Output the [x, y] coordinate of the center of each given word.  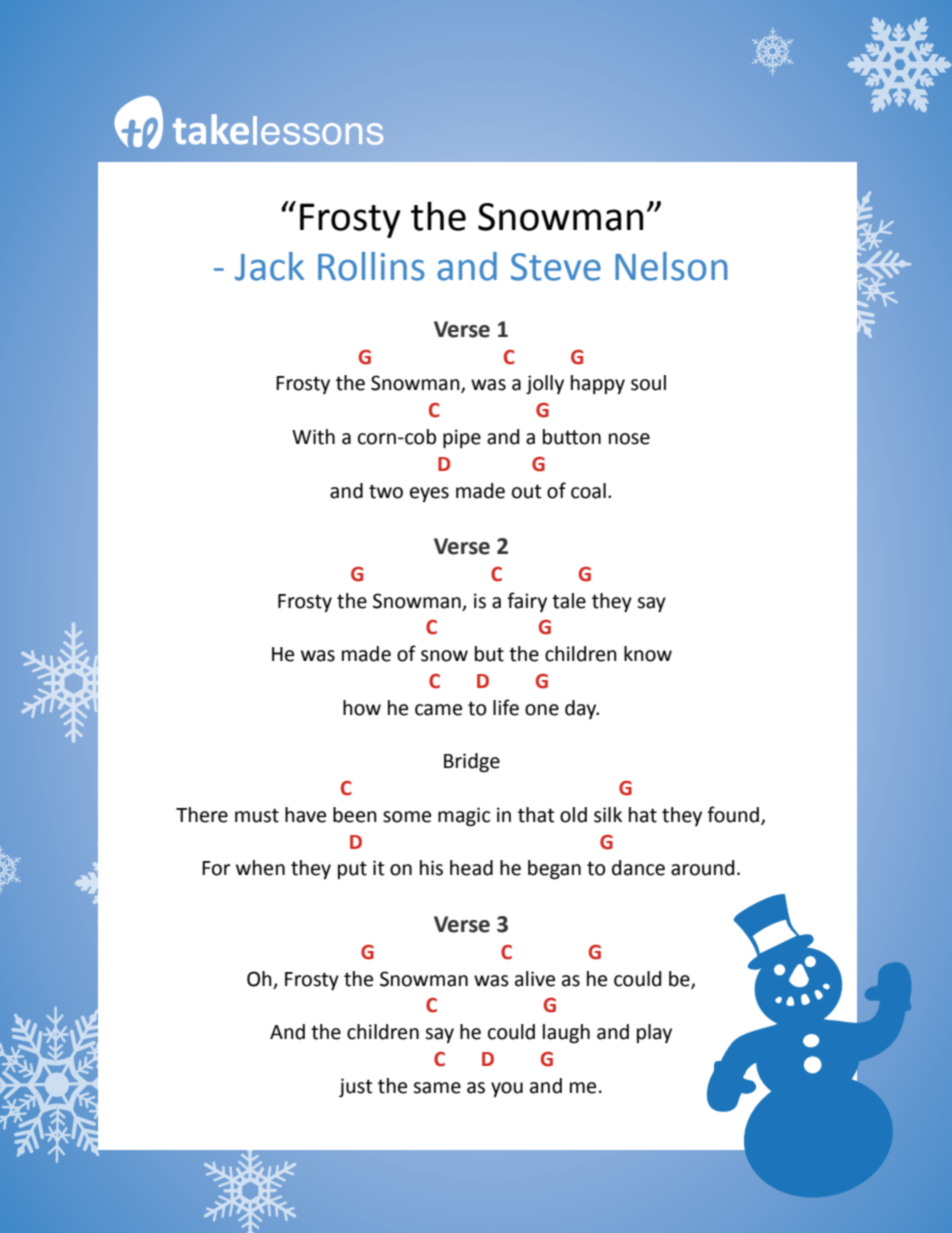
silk [608, 815]
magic [464, 817]
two [386, 492]
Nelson [671, 266]
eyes [429, 494]
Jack [269, 266]
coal [588, 491]
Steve [556, 267]
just [355, 1087]
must [257, 815]
